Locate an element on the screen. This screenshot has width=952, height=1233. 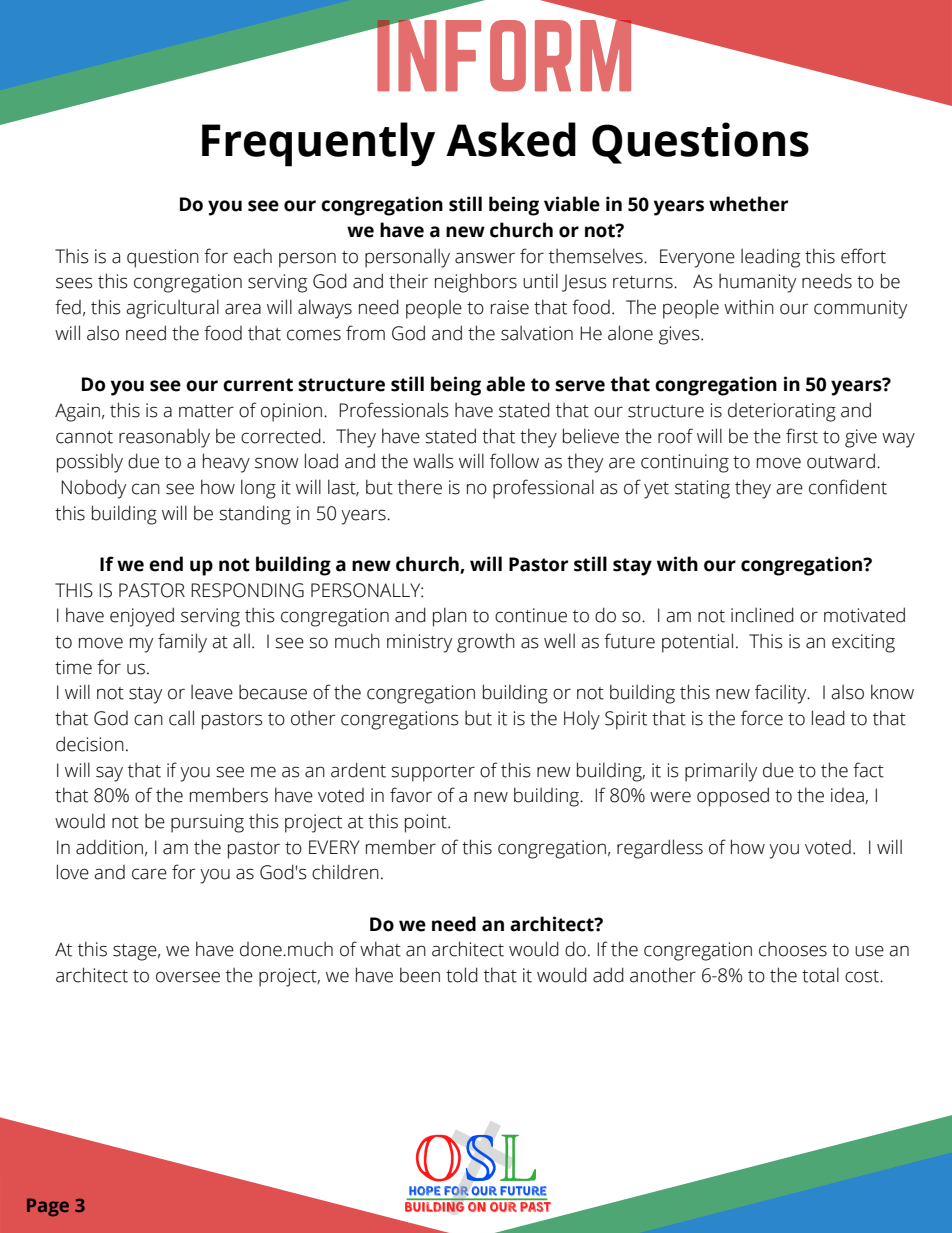
facility is located at coordinates (782, 694).
